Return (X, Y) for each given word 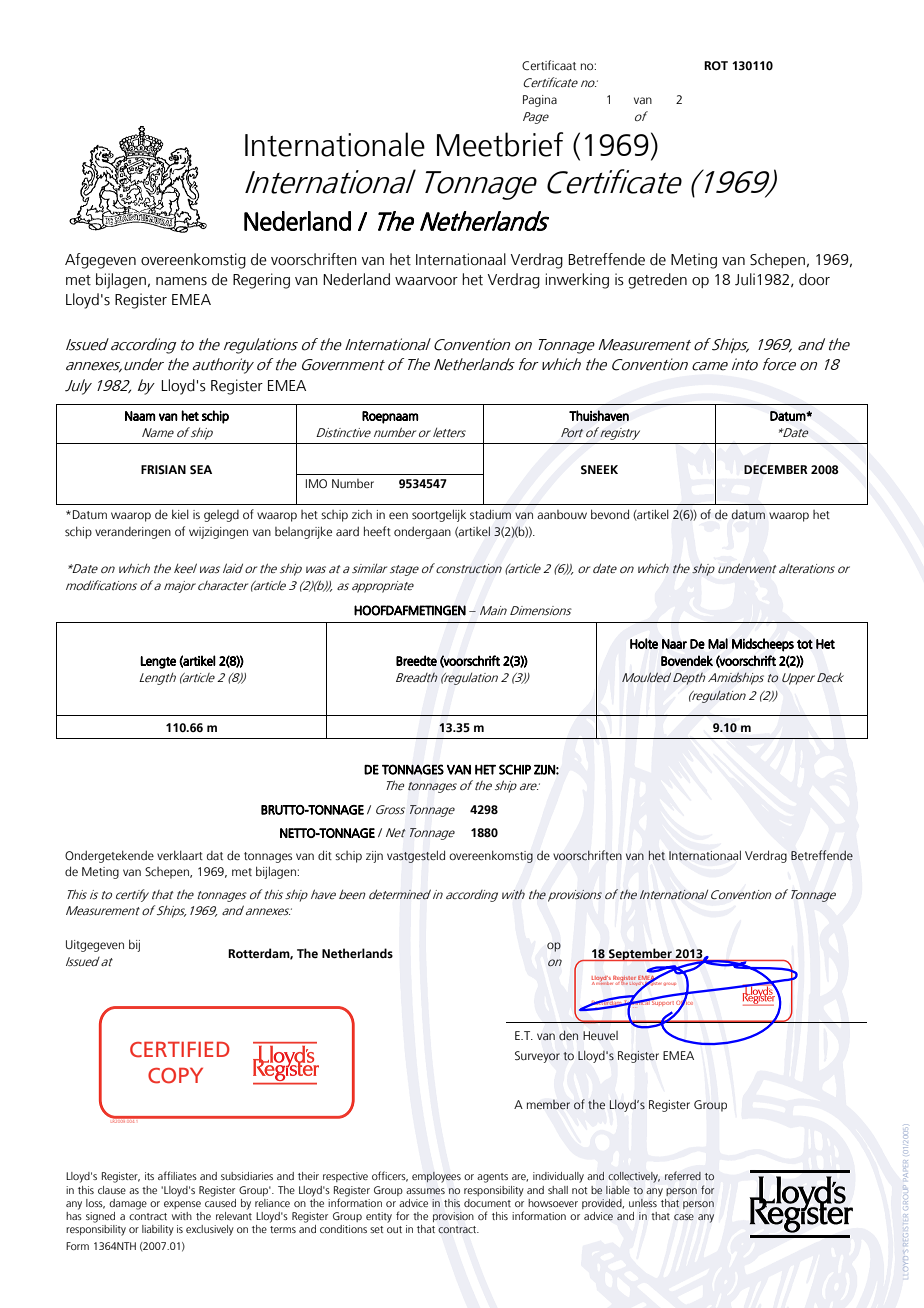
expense (182, 1205)
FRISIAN (163, 469)
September (640, 954)
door (814, 279)
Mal (718, 643)
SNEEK (599, 470)
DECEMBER (776, 469)
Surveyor (537, 1057)
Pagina (540, 101)
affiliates (177, 1175)
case (684, 1217)
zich (362, 514)
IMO (316, 483)
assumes (425, 1191)
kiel (180, 514)
